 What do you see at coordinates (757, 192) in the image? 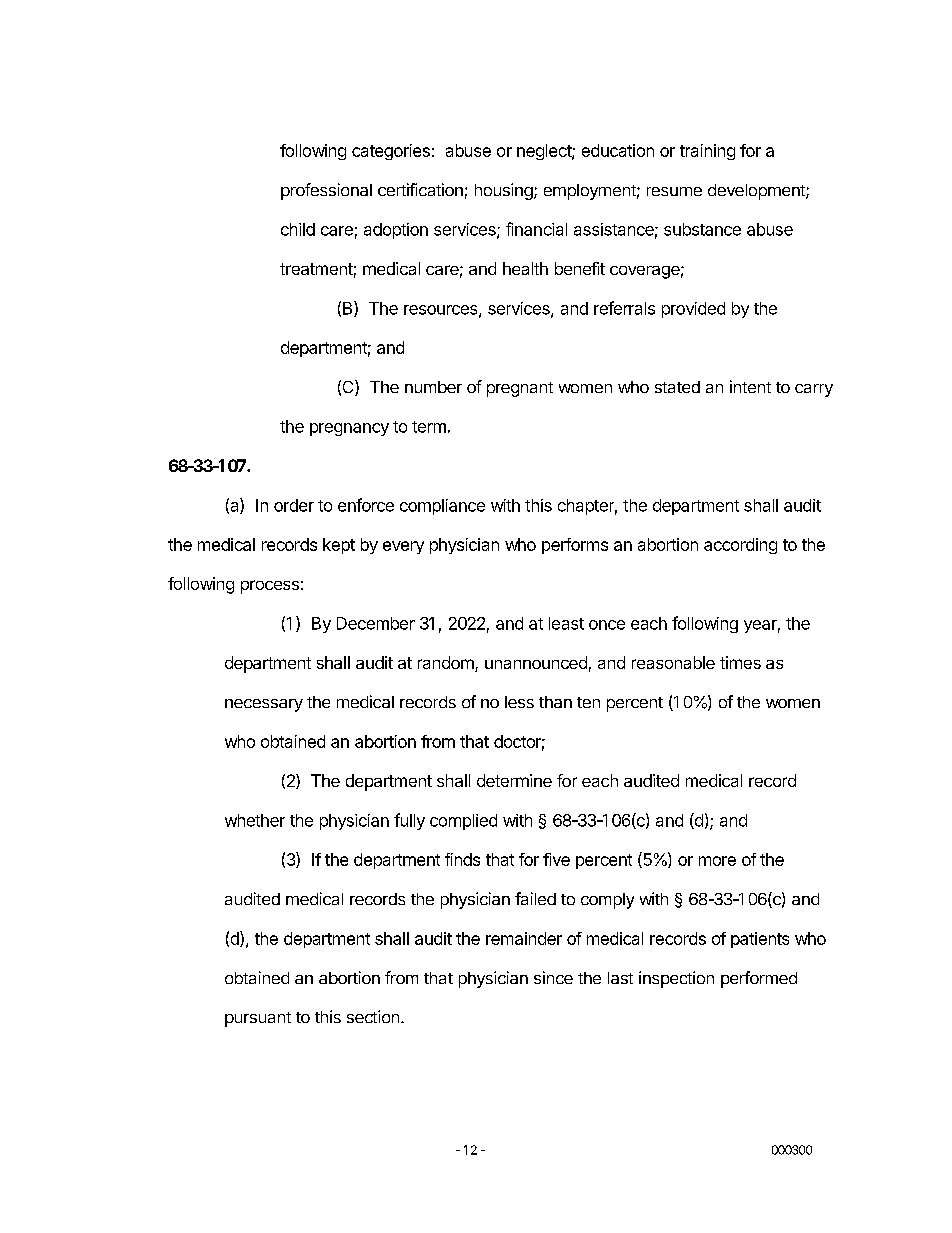
I see `development` at bounding box center [757, 192].
